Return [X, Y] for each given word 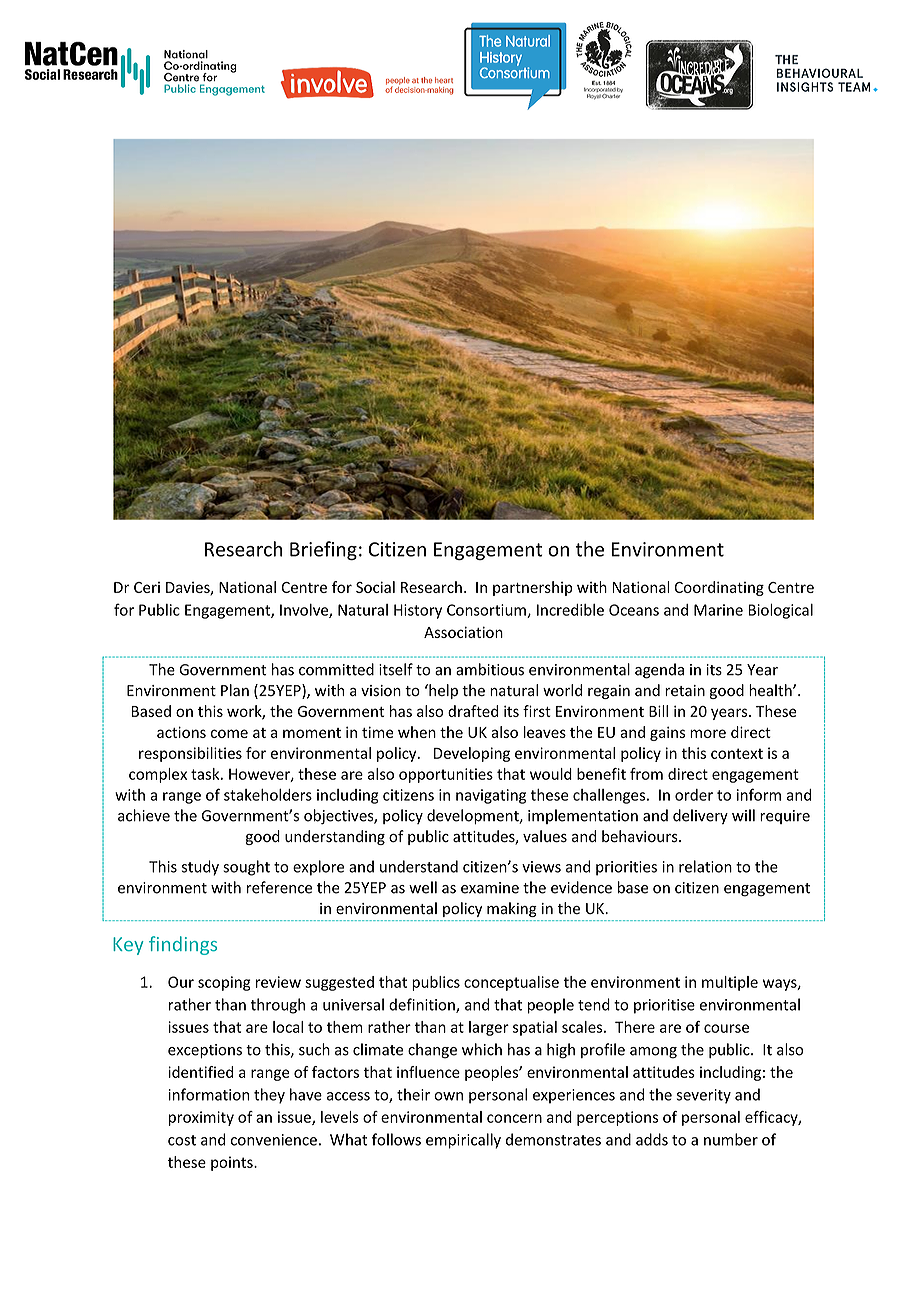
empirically [463, 1141]
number [731, 1139]
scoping [224, 983]
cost [182, 1140]
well [423, 887]
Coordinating [719, 588]
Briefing [323, 550]
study [200, 868]
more [708, 733]
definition [423, 1005]
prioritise [664, 1006]
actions [181, 732]
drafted [473, 711]
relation [705, 866]
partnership [533, 588]
